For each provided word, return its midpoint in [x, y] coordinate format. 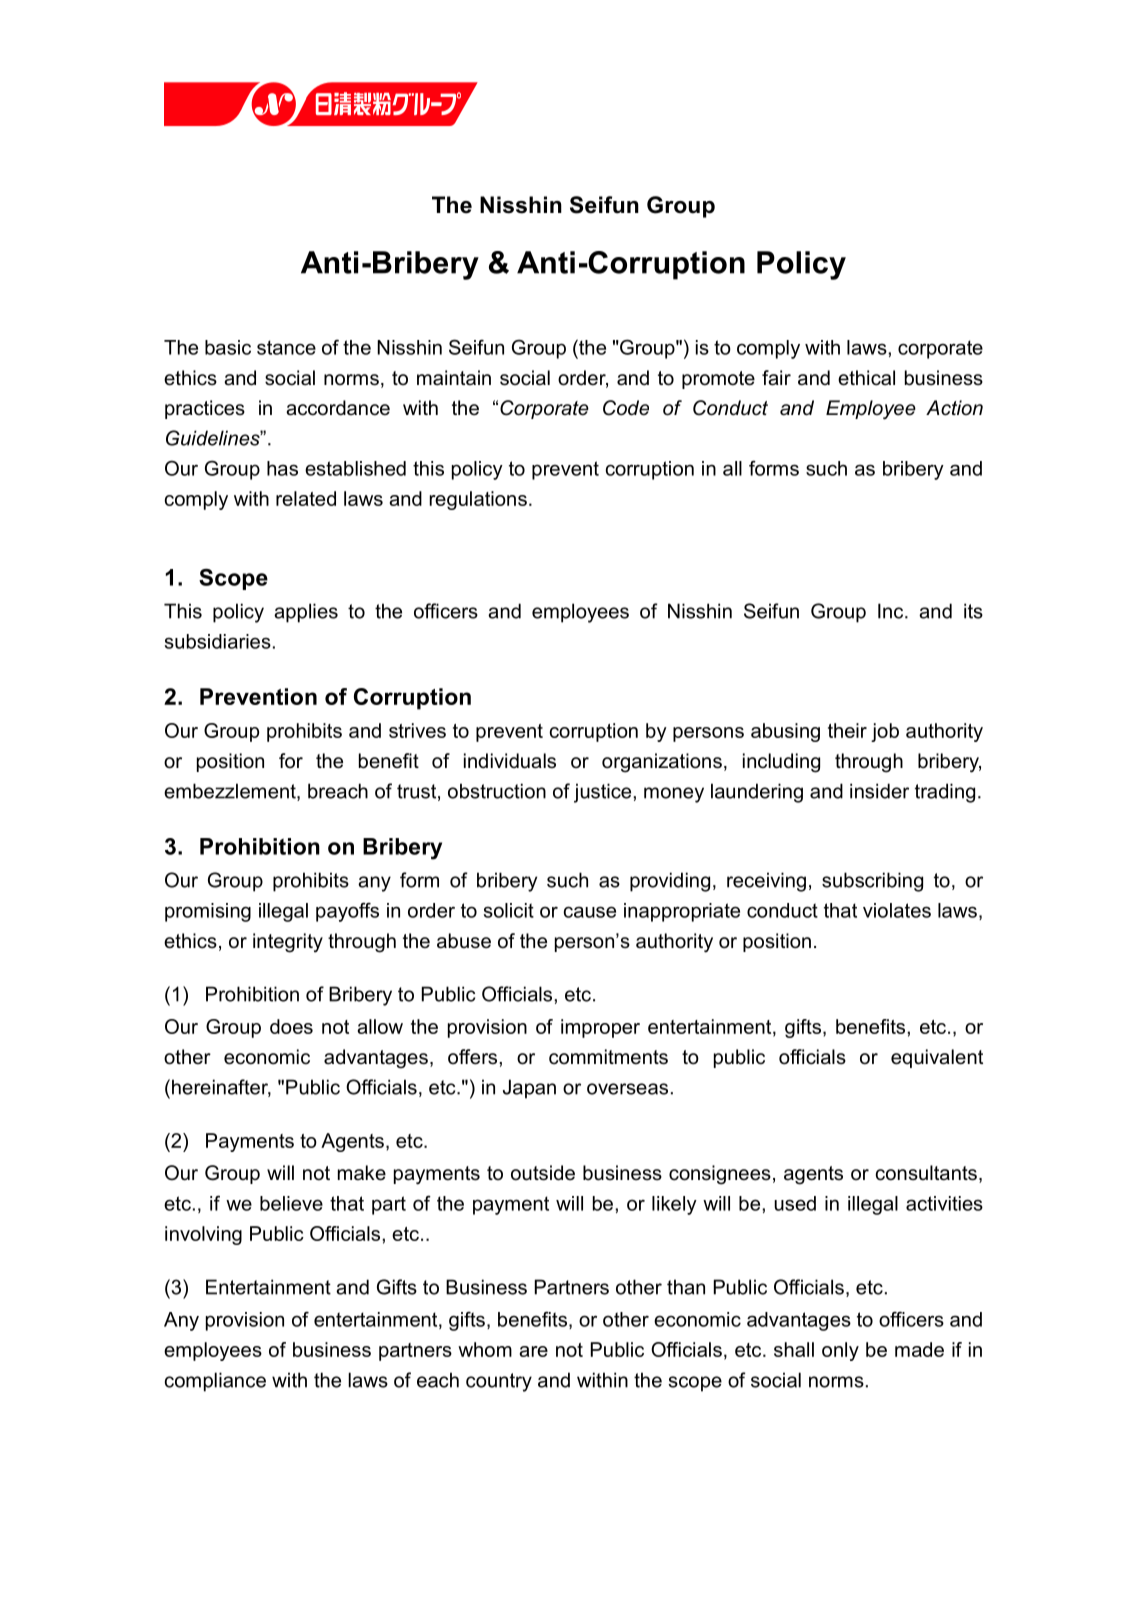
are [533, 1351]
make [362, 1173]
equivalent [937, 1058]
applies [306, 613]
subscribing [872, 882]
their [847, 730]
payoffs [347, 912]
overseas [627, 1089]
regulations [478, 500]
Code [626, 408]
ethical [866, 378]
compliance [215, 1382]
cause [590, 912]
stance [286, 347]
